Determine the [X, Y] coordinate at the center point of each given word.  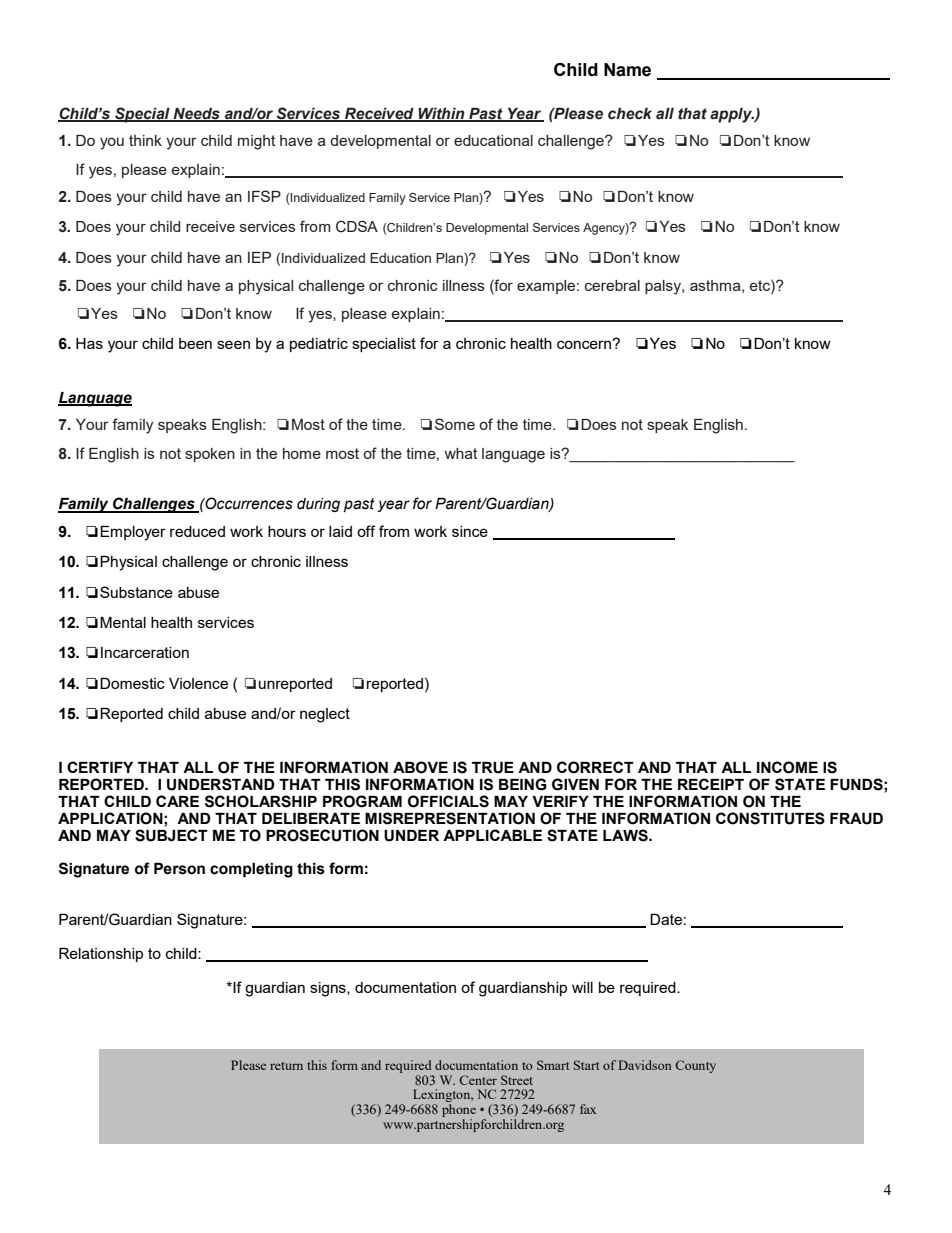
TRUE [493, 768]
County [695, 1066]
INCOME [787, 767]
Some [455, 424]
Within [441, 114]
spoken [210, 455]
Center [478, 1080]
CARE [177, 801]
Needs [196, 114]
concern [585, 344]
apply [732, 115]
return [286, 1066]
